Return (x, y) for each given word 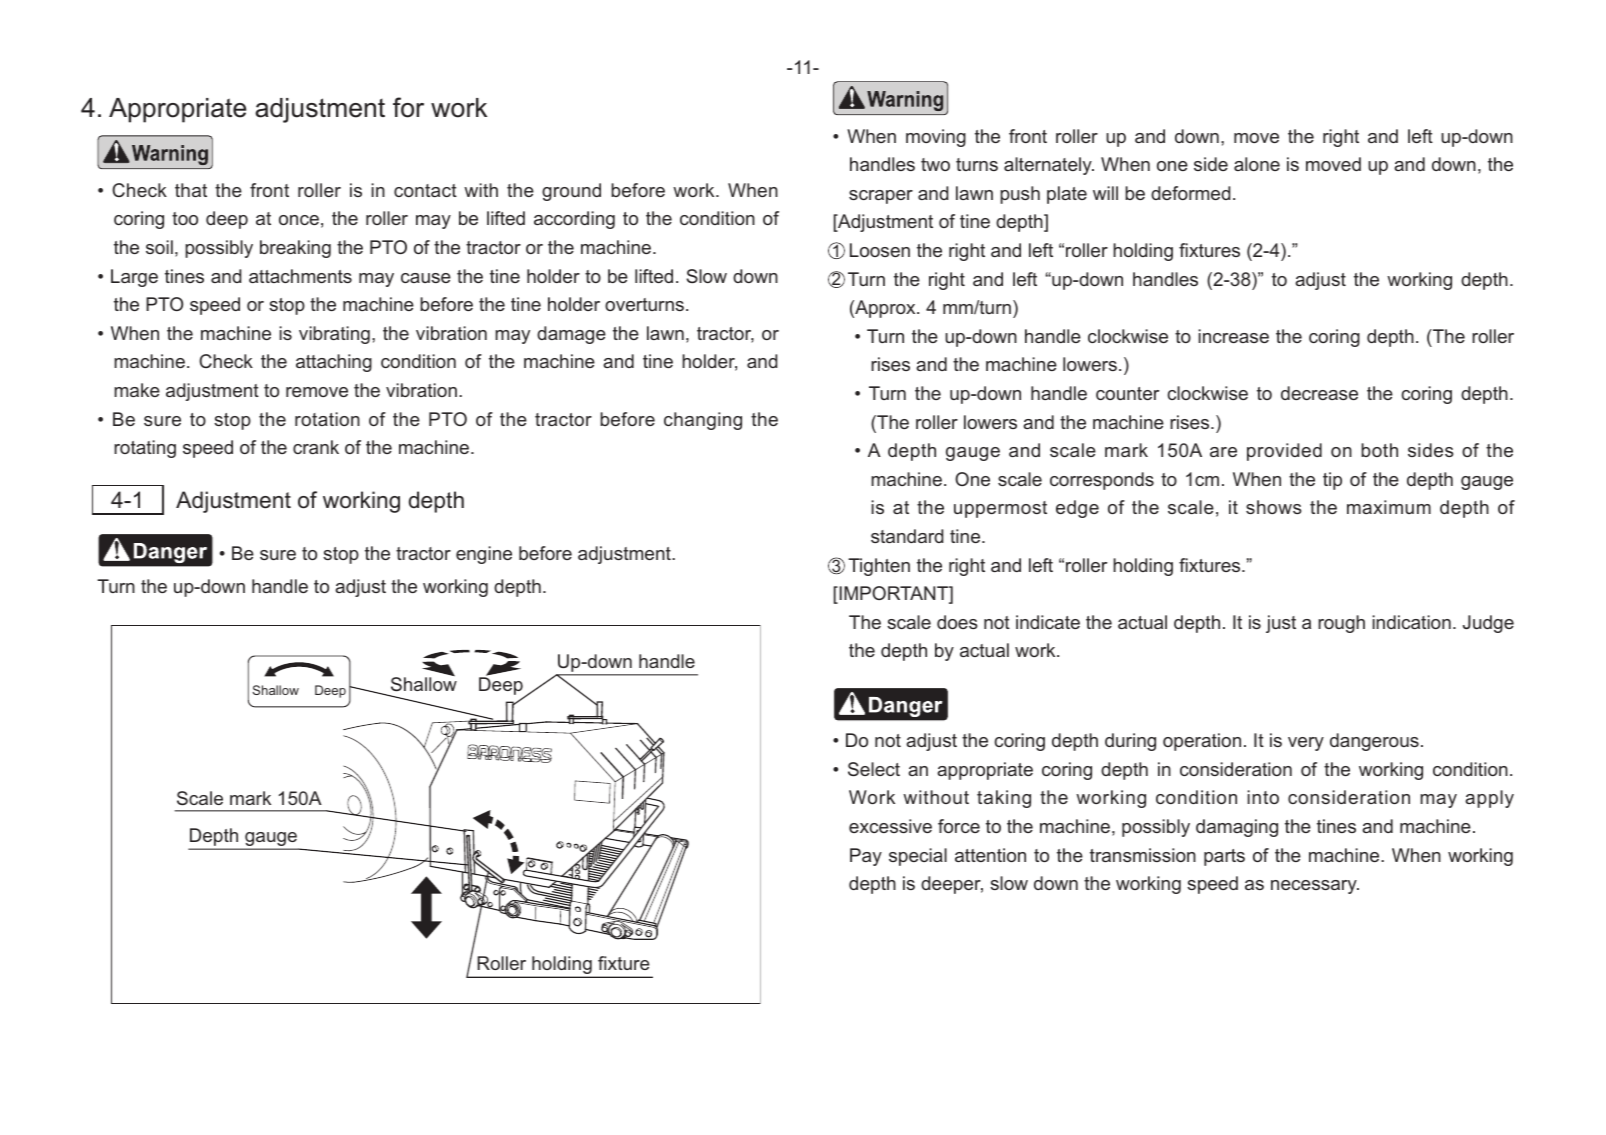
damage (571, 335)
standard (907, 536)
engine (484, 555)
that (191, 190)
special (918, 857)
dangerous (1374, 742)
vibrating (334, 335)
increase (1233, 336)
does (957, 622)
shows (1274, 507)
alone (1257, 164)
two (935, 164)
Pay (866, 857)
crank (316, 447)
